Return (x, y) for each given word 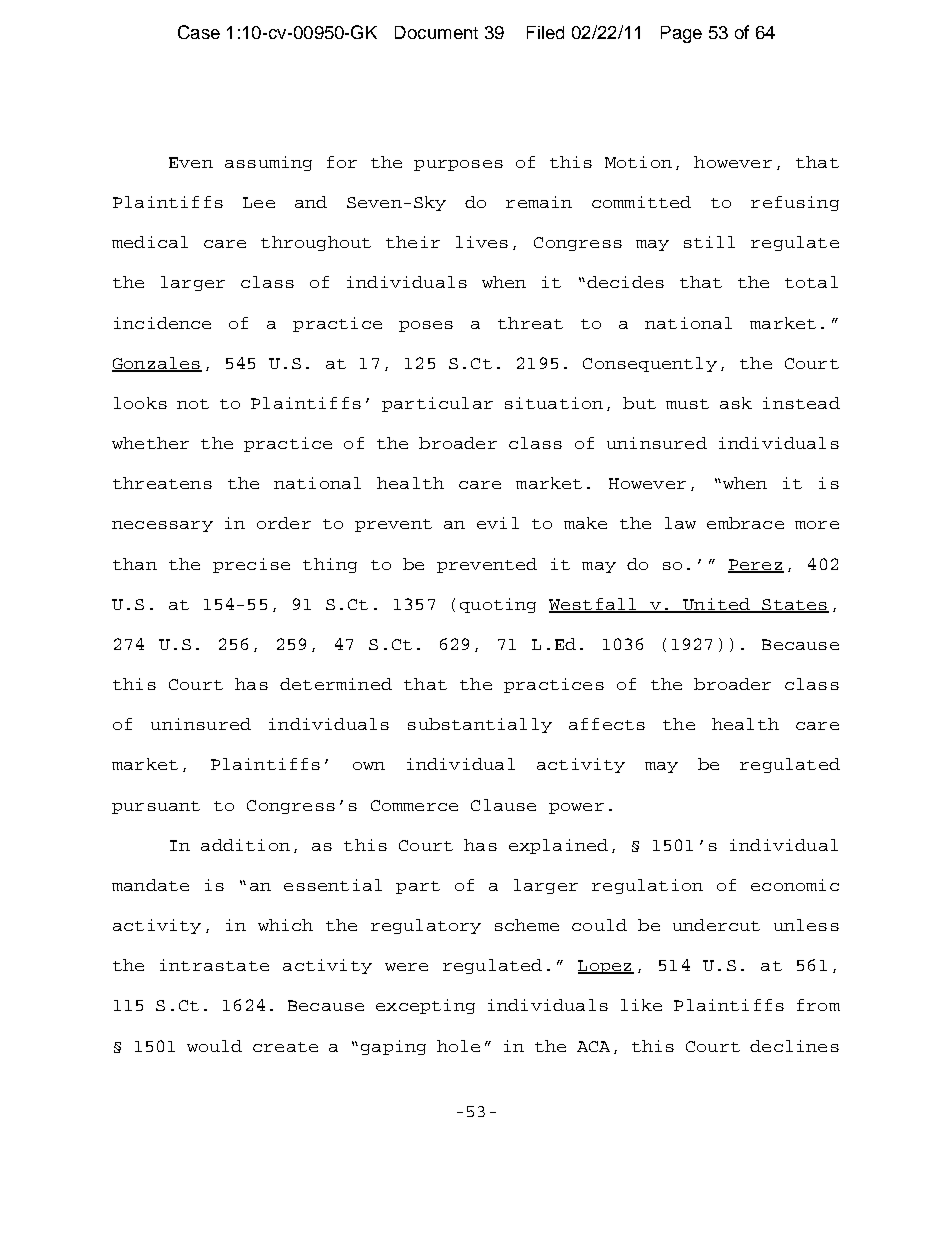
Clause (503, 805)
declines (794, 1046)
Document (436, 32)
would (214, 1046)
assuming (268, 163)
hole (458, 1046)
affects (607, 724)
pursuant (156, 807)
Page (681, 34)
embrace (745, 523)
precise (251, 565)
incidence (162, 323)
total (811, 282)
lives (482, 242)
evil (498, 523)
